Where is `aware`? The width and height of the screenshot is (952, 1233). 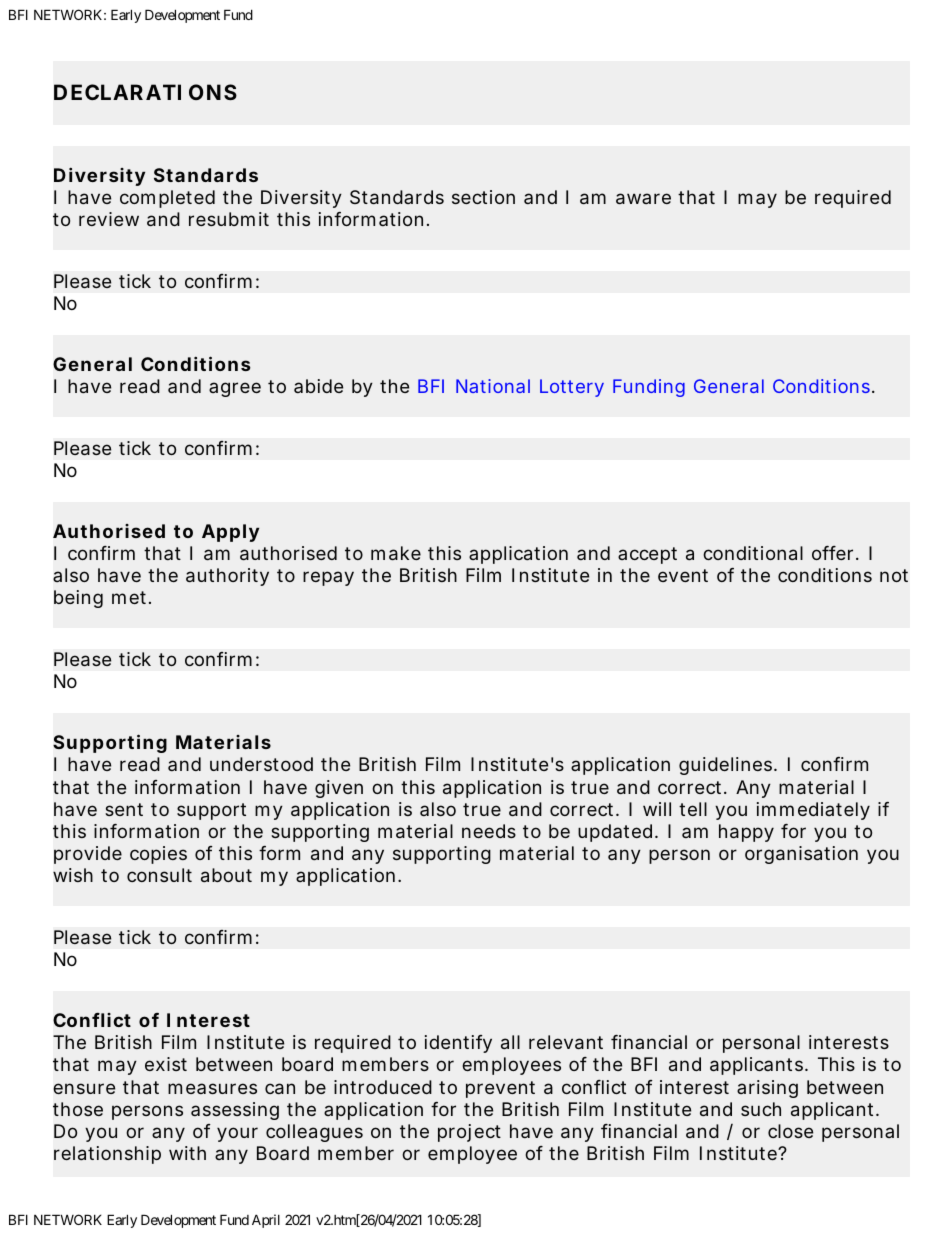 aware is located at coordinates (643, 198).
